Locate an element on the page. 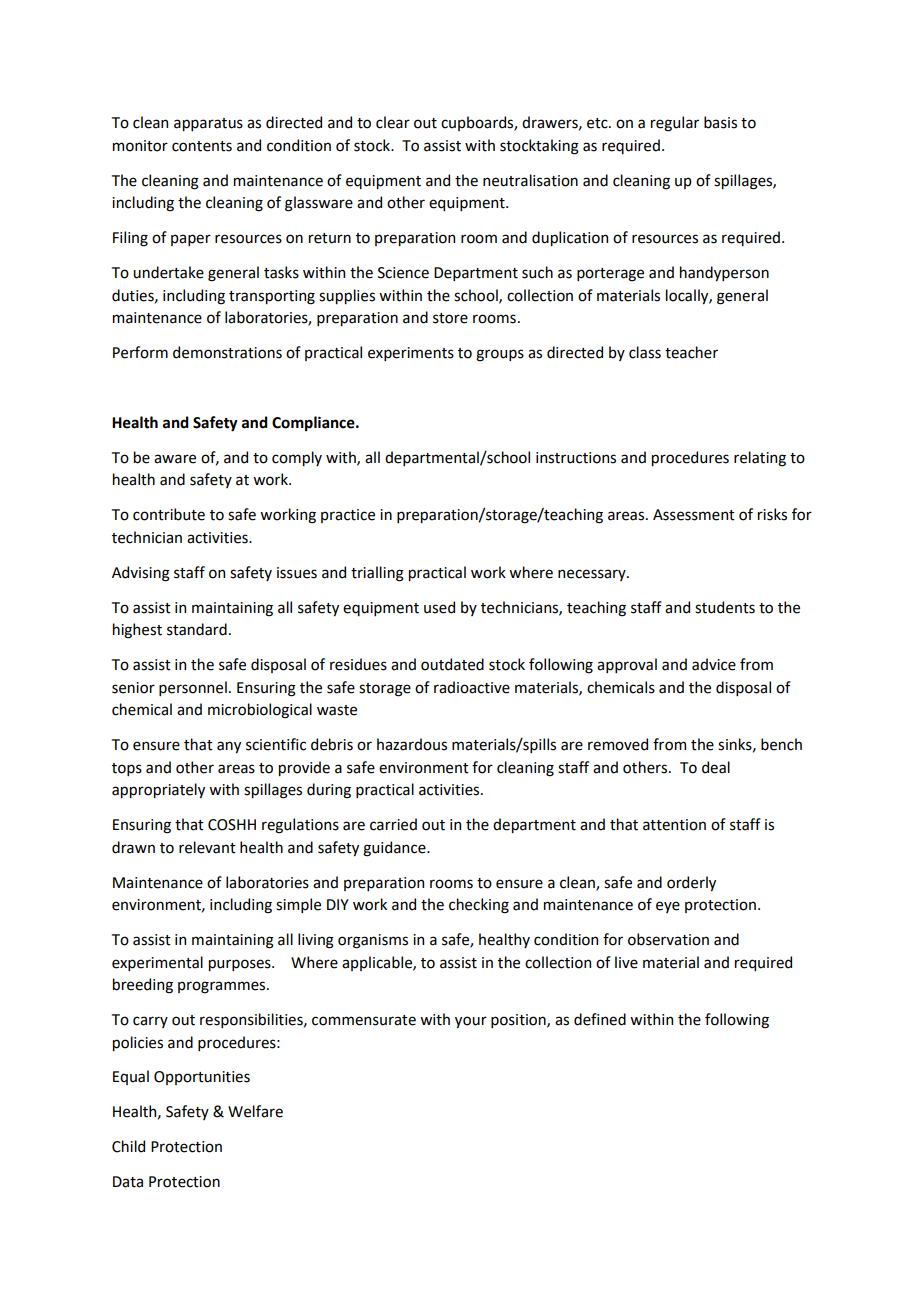 The width and height of the page is (924, 1308). your is located at coordinates (471, 1022).
